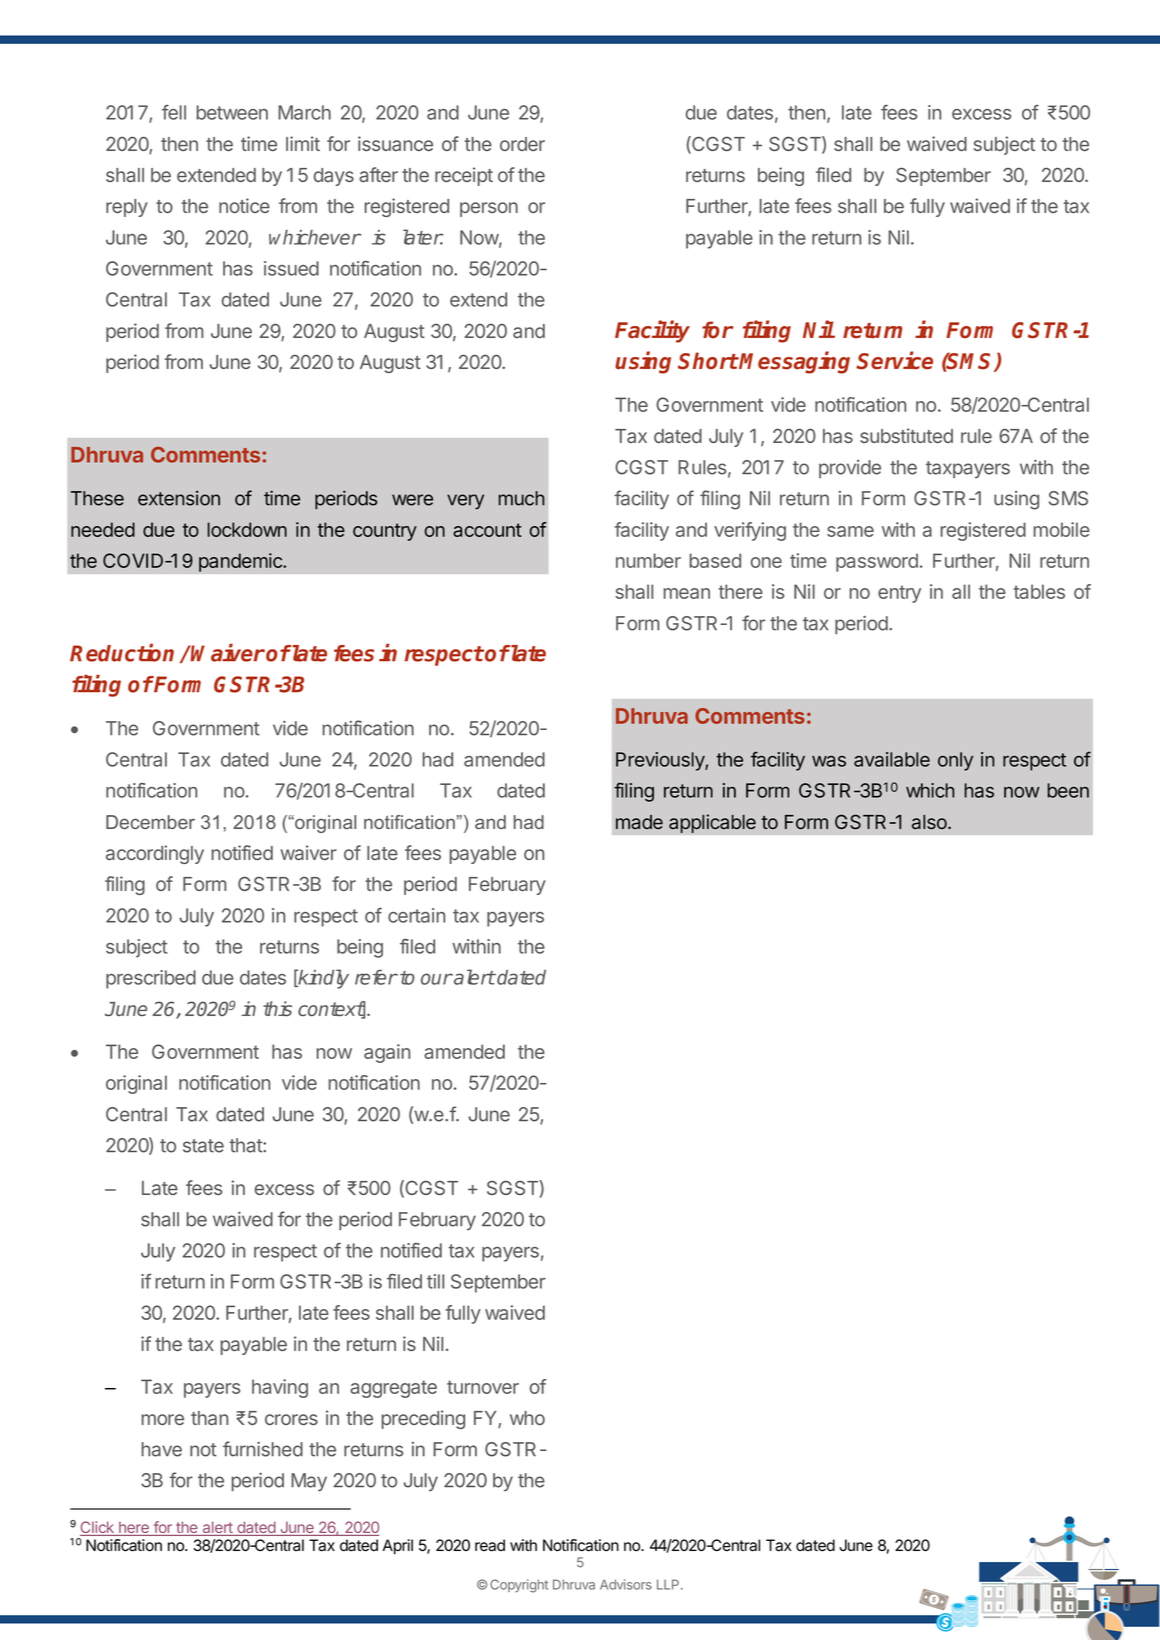 This page has width=1160, height=1640. Describe the element at coordinates (203, 1146) in the page. I see `state` at that location.
